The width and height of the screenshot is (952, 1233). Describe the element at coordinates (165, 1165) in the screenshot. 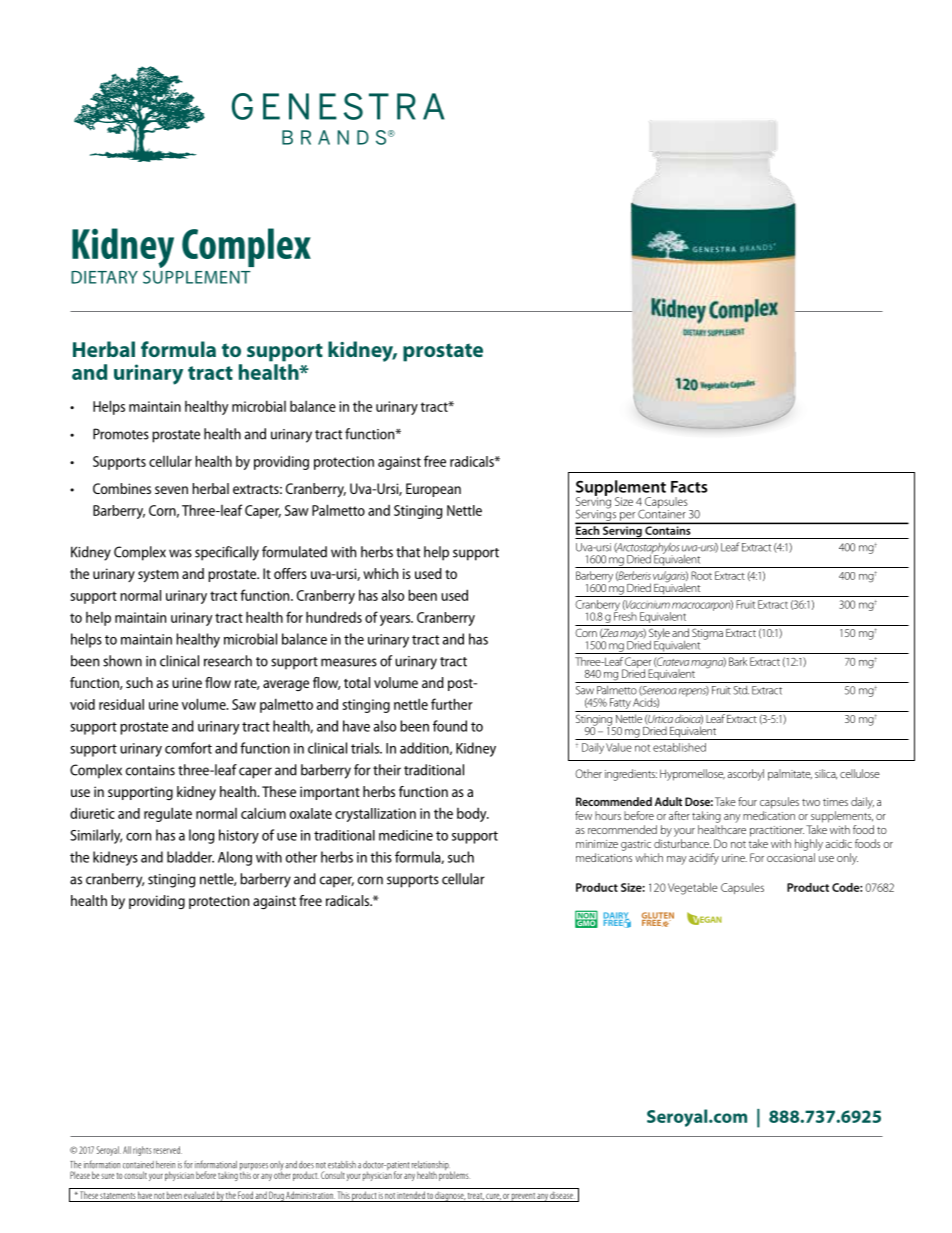

I see `herein` at that location.
